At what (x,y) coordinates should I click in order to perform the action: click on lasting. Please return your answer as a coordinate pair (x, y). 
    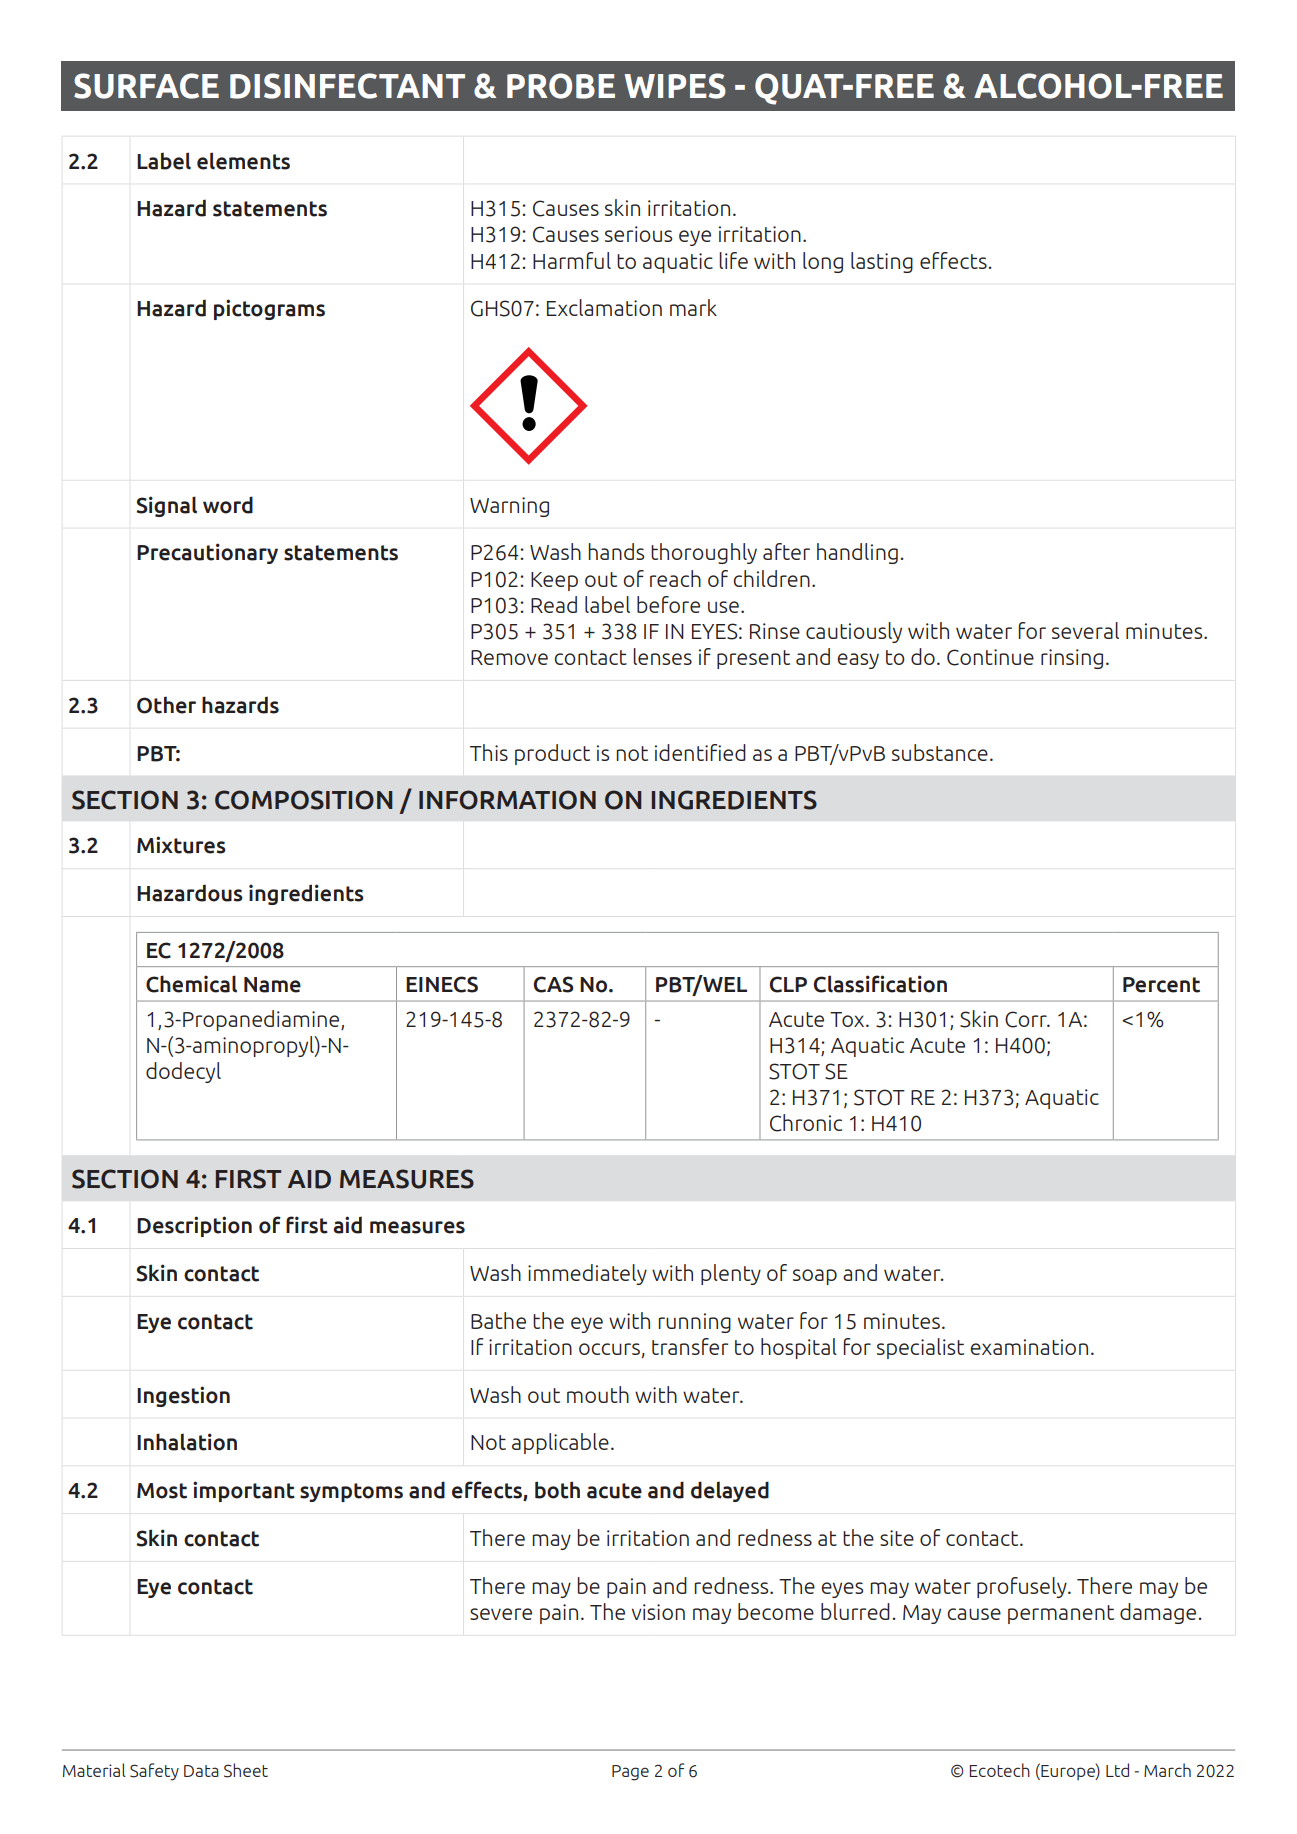
    Looking at the image, I should click on (882, 262).
